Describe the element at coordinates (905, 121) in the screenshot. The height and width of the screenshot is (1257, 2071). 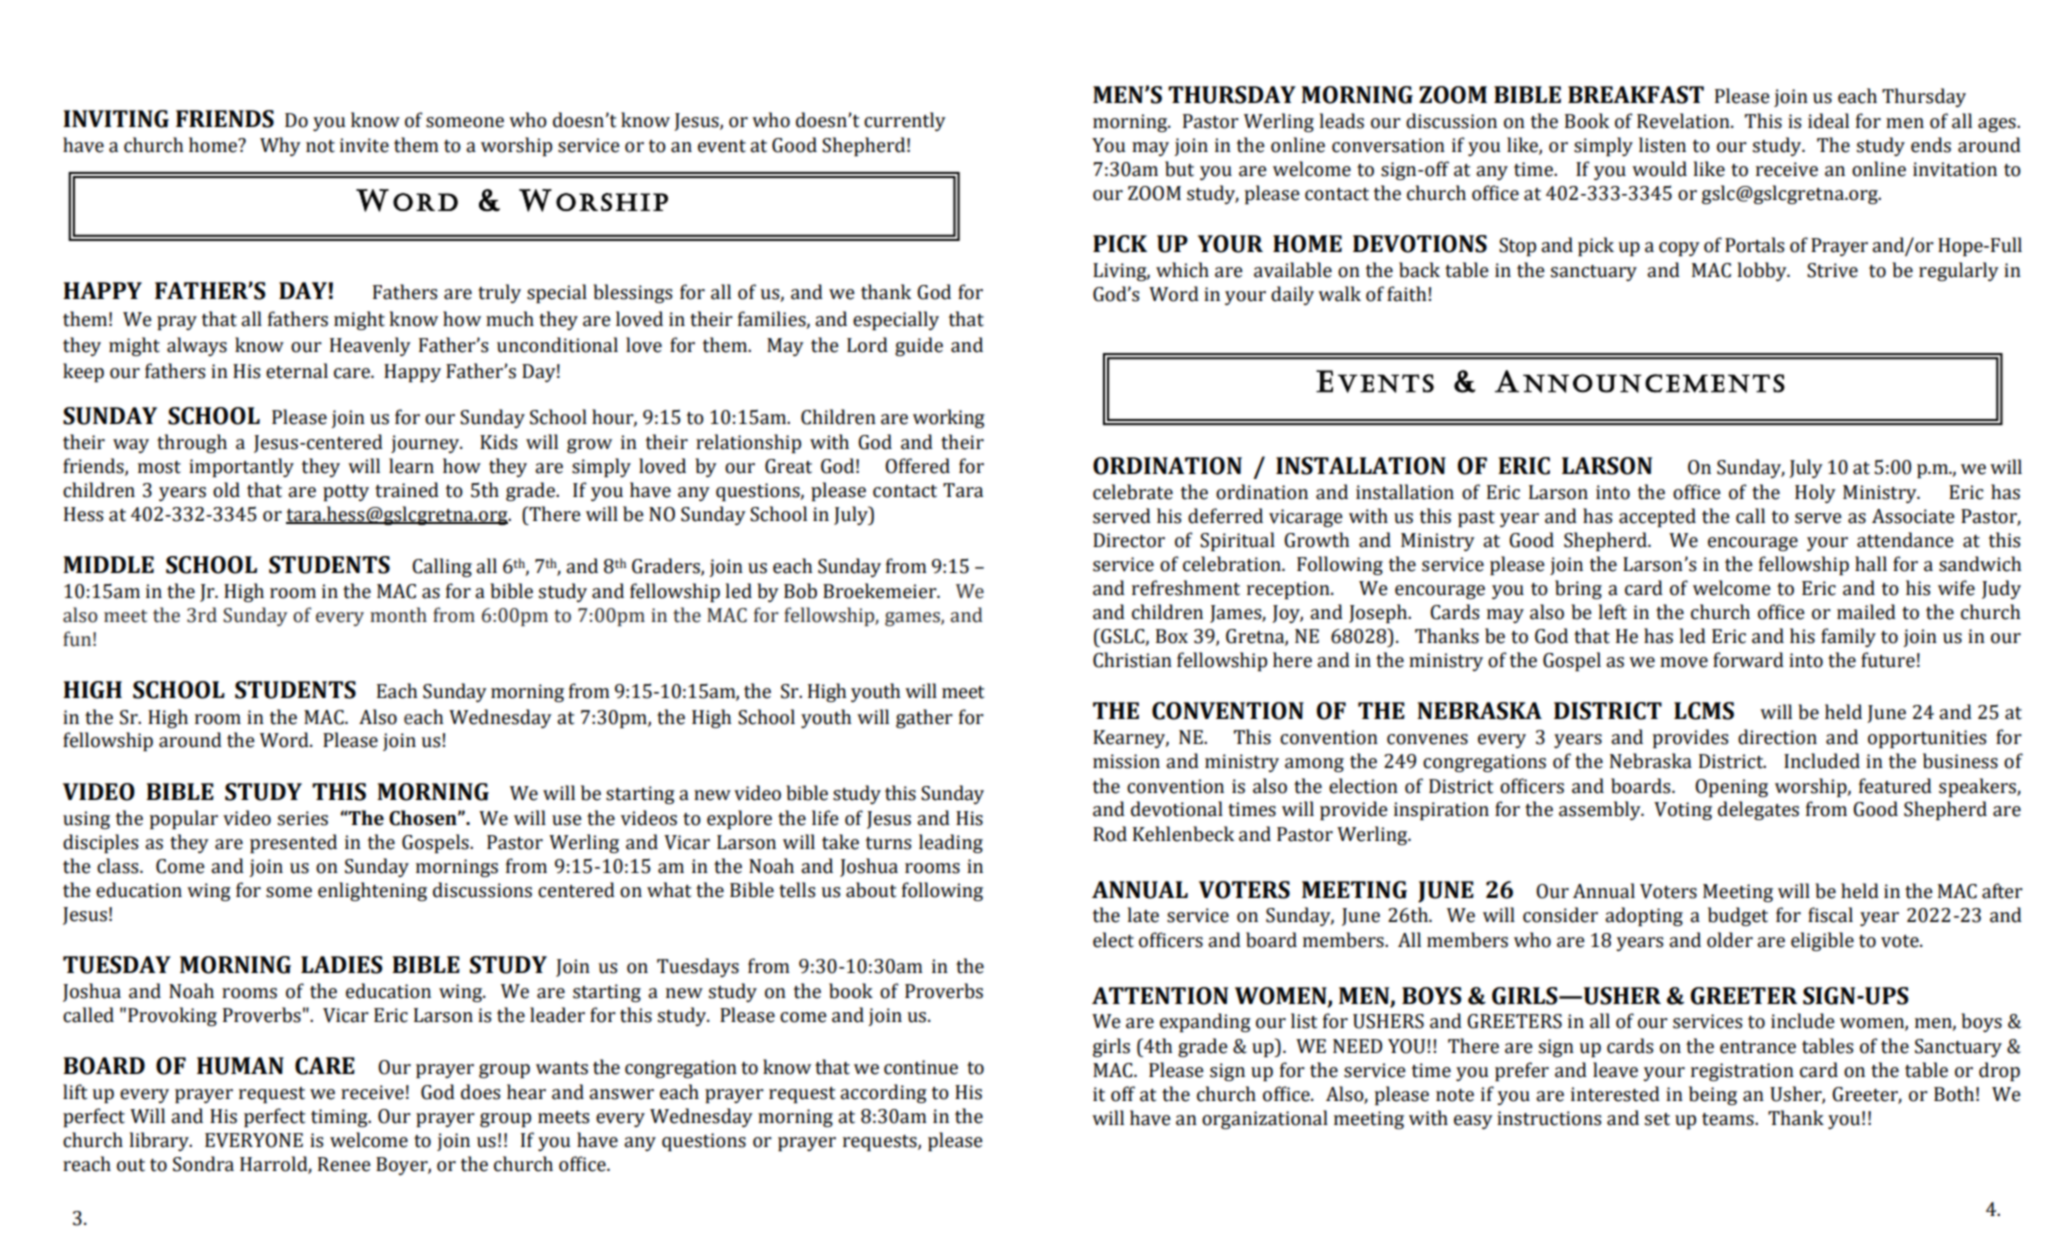
I see `currently` at that location.
